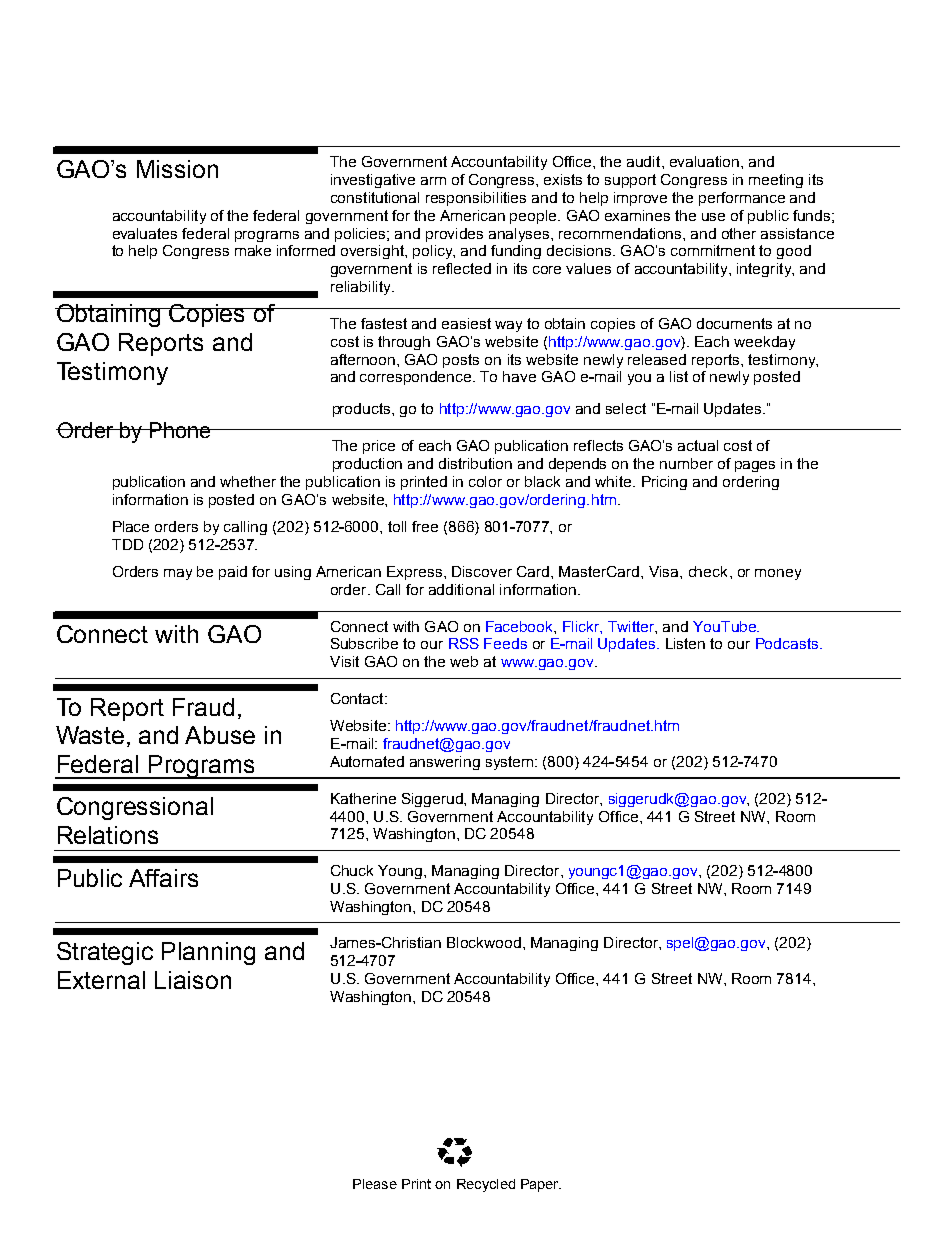 The image size is (952, 1233). I want to click on distribution, so click(475, 463).
